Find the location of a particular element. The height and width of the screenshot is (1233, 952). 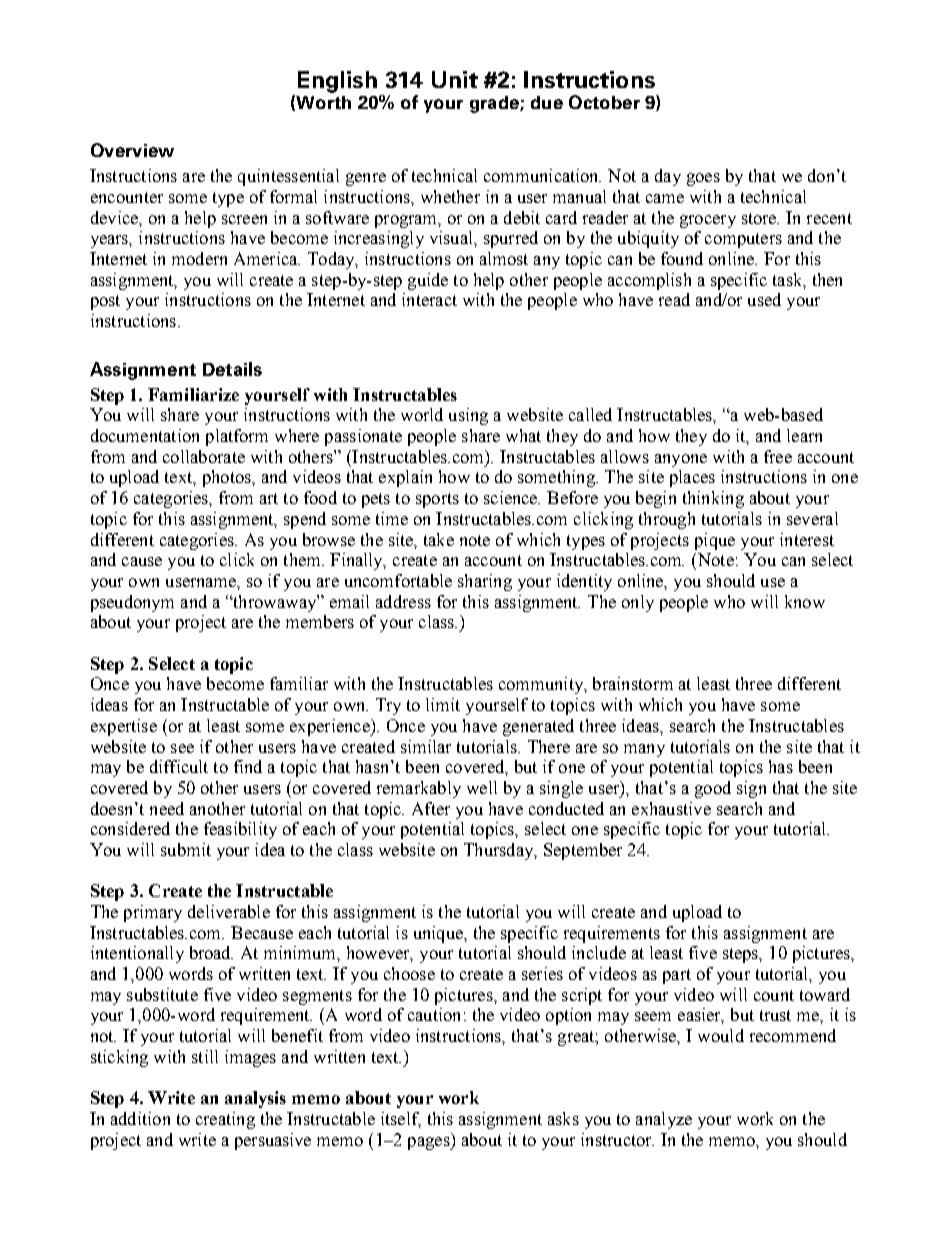

creating is located at coordinates (225, 1120).
